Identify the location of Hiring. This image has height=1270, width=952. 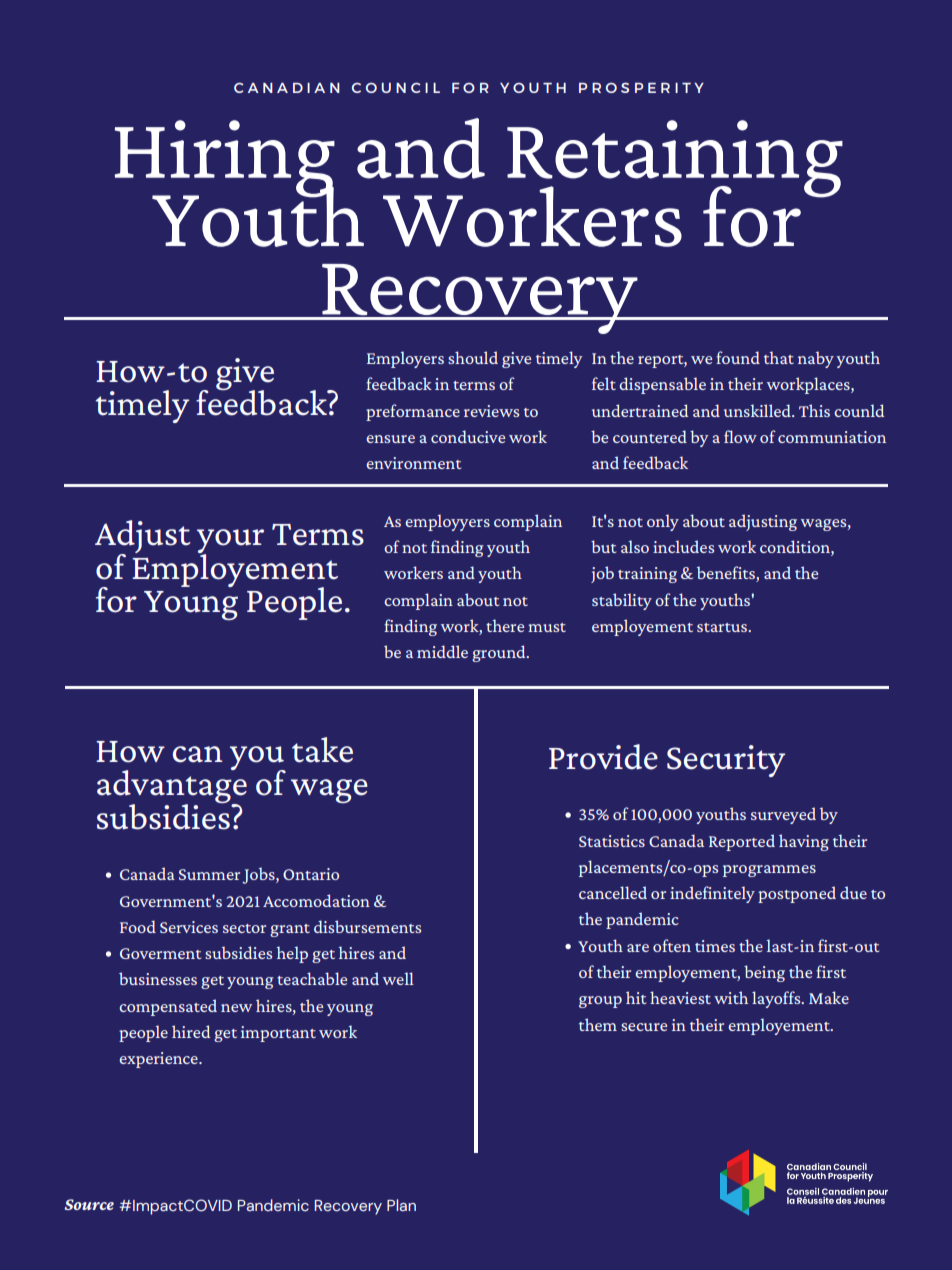
(225, 160).
